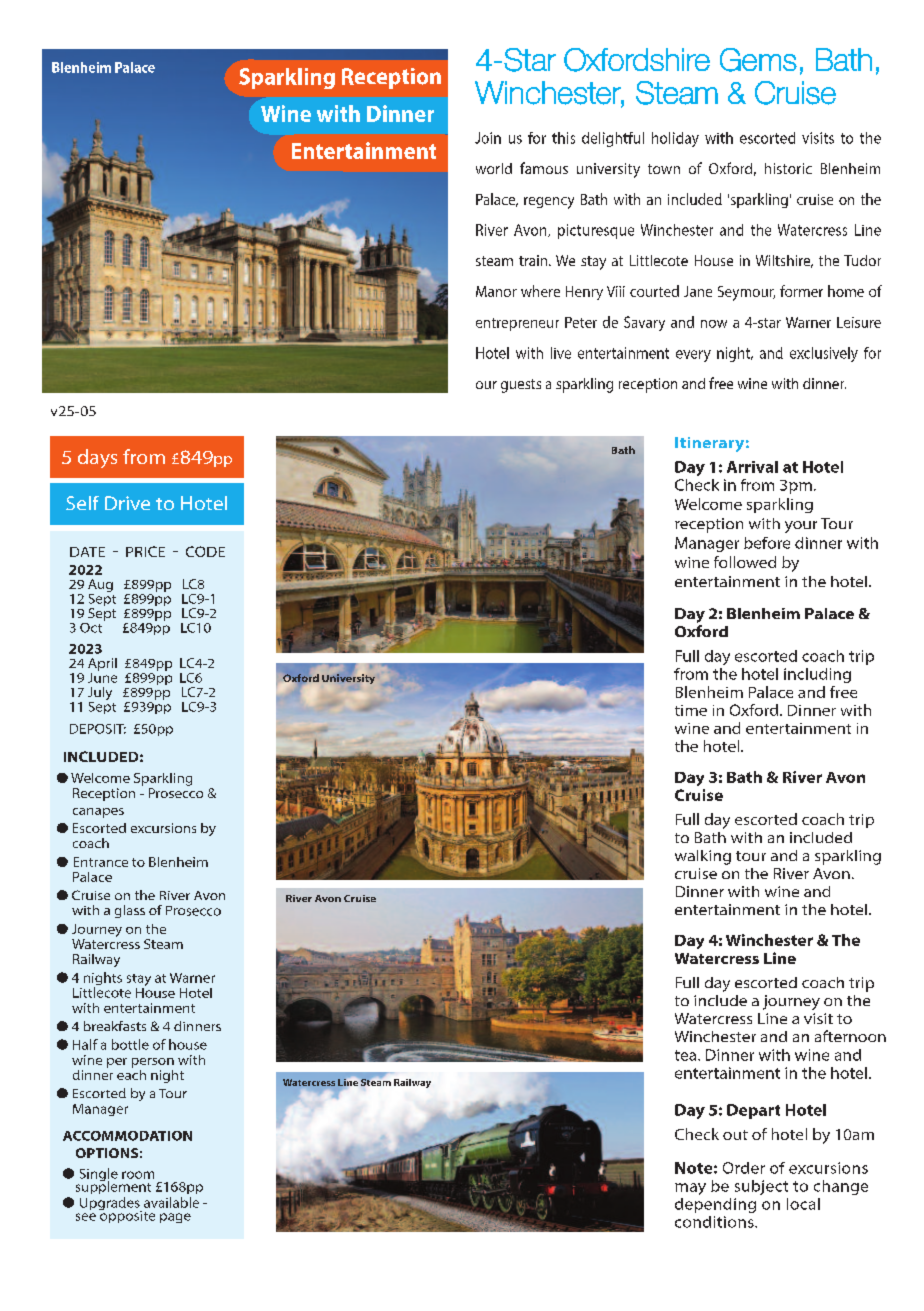  What do you see at coordinates (494, 168) in the page?
I see `world` at bounding box center [494, 168].
